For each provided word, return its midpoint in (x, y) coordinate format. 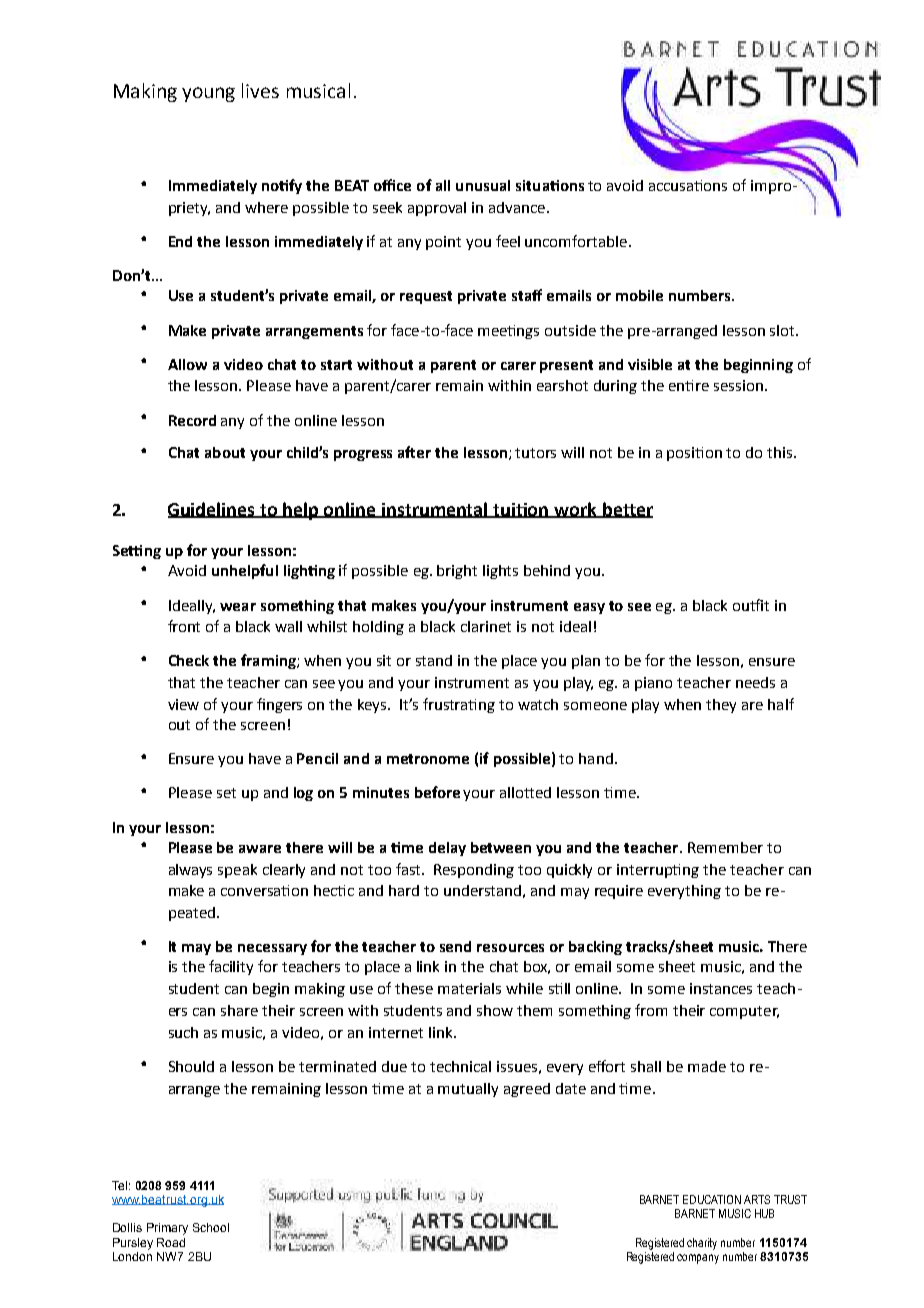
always (190, 871)
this (781, 452)
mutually (468, 1090)
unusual (483, 185)
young (208, 94)
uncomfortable (577, 241)
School (211, 1227)
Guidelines (213, 510)
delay (447, 849)
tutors (535, 453)
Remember (725, 847)
